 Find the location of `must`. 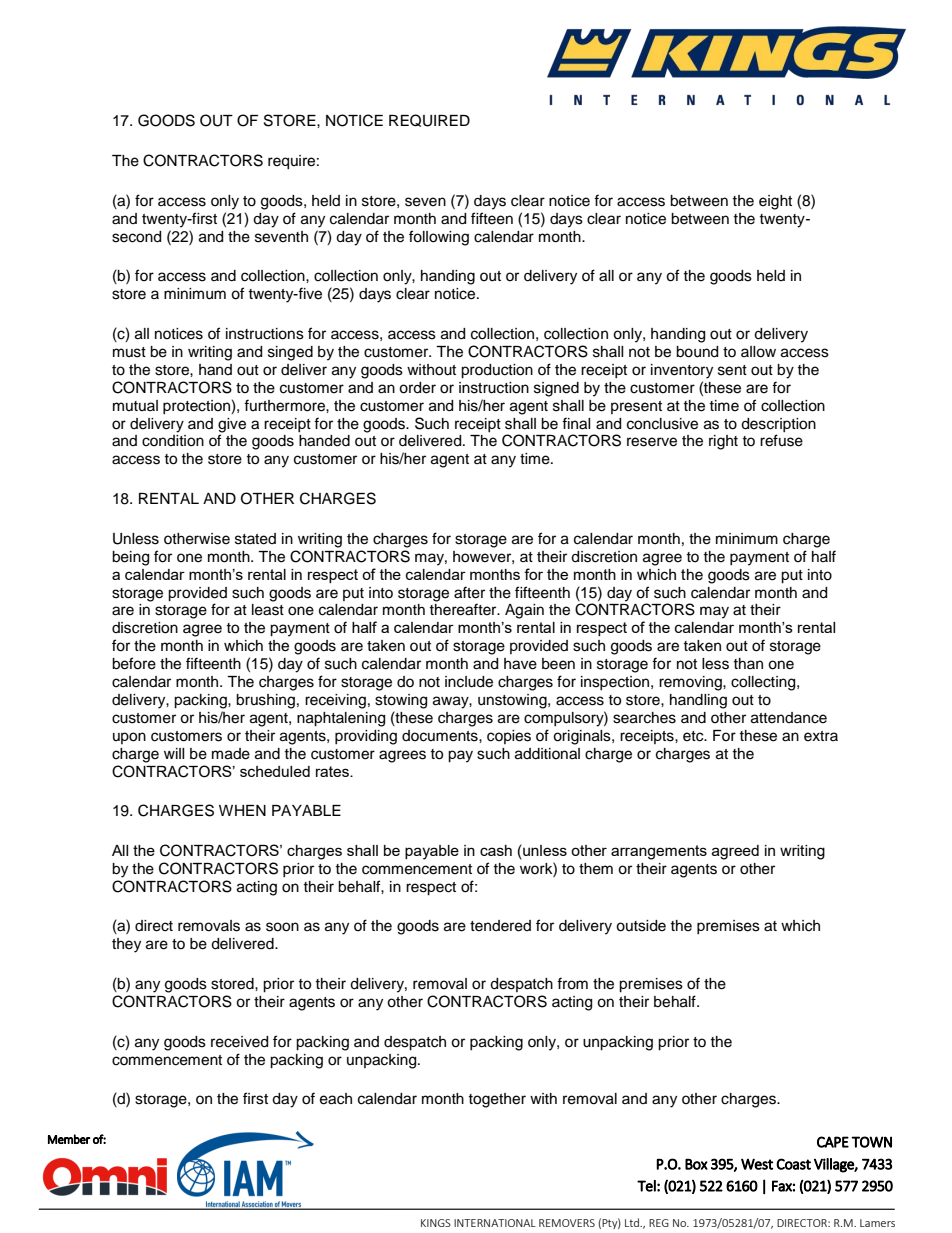

must is located at coordinates (129, 352).
